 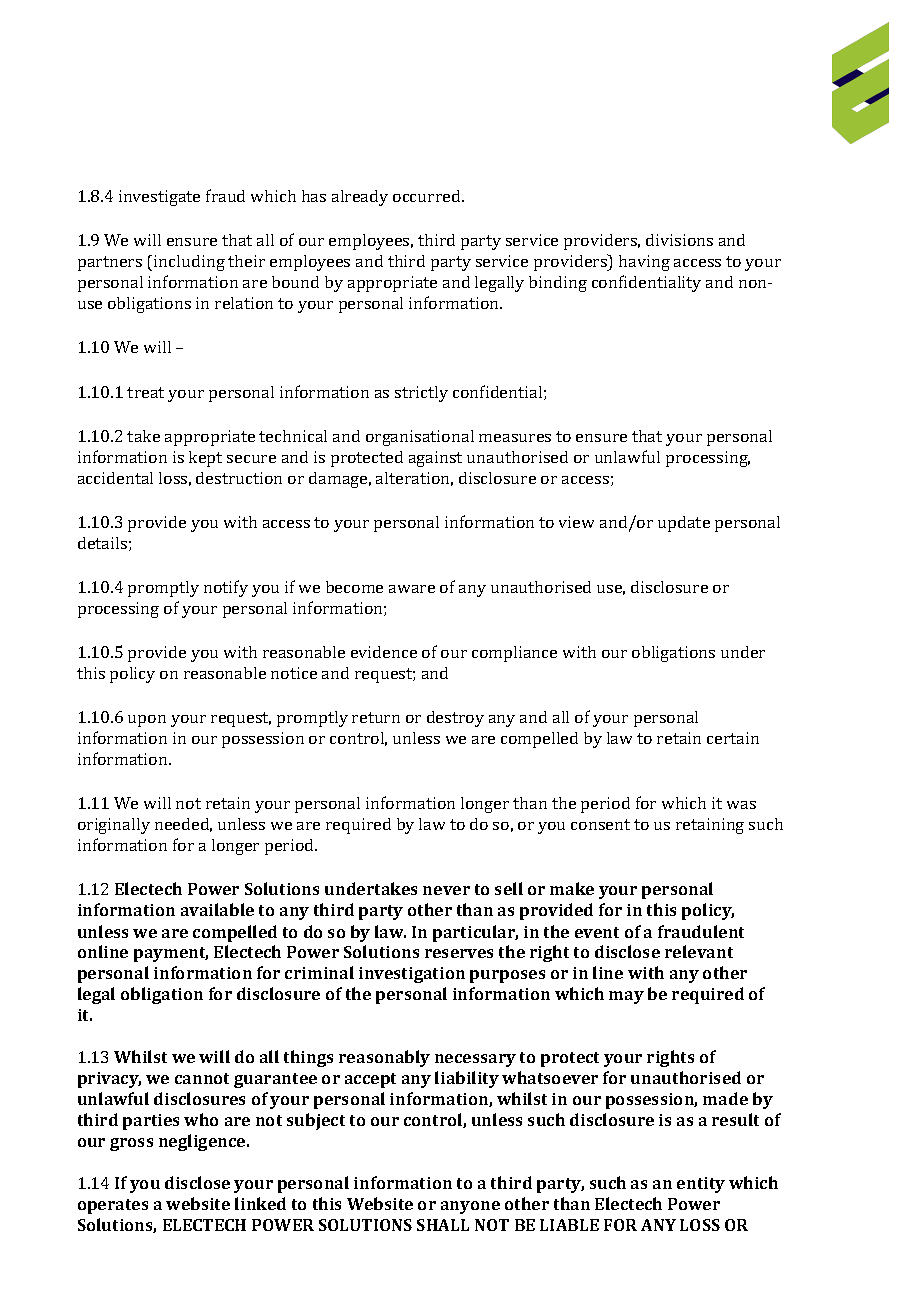 What do you see at coordinates (147, 721) in the image?
I see `upon` at bounding box center [147, 721].
